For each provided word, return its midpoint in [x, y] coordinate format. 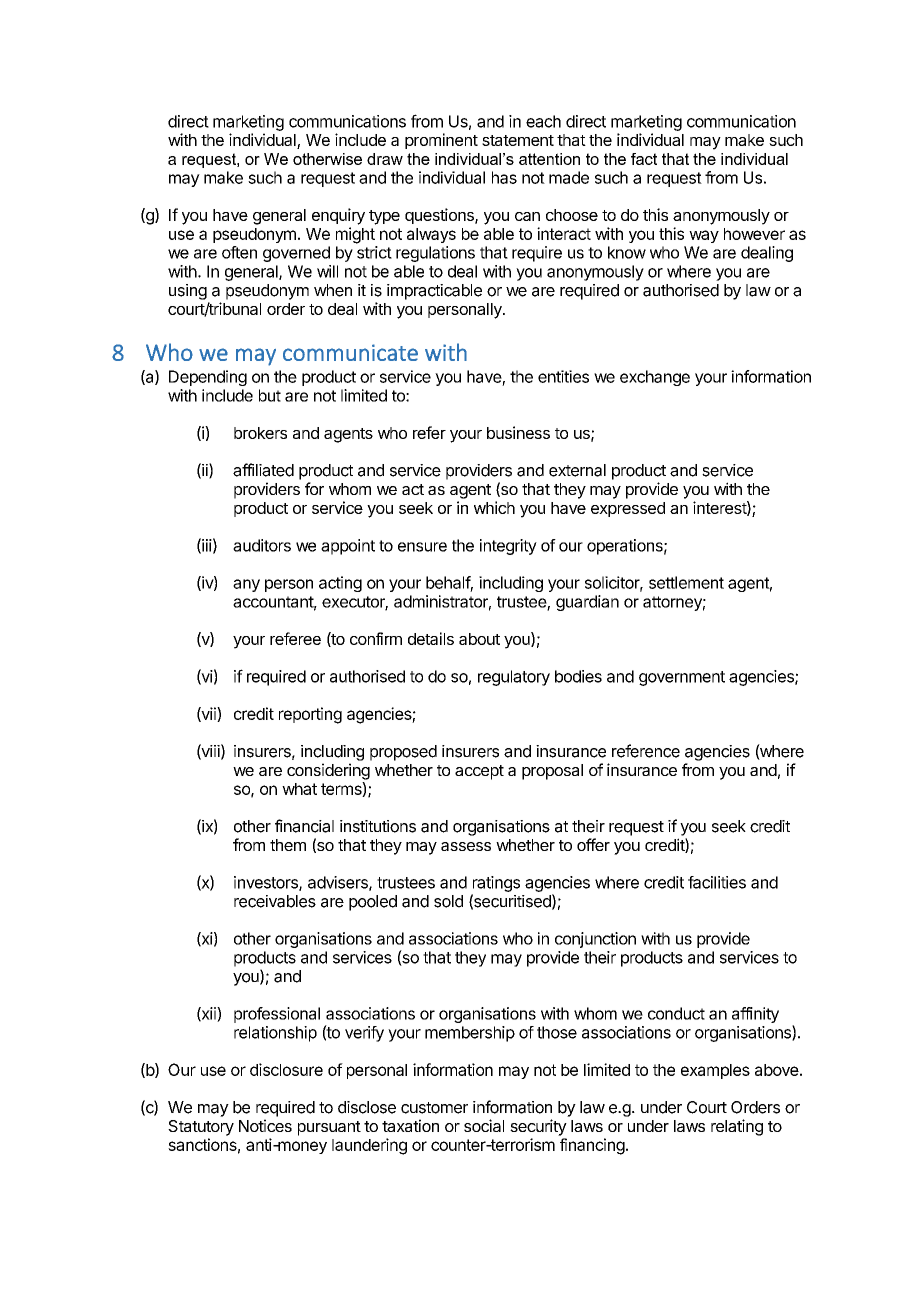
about [479, 639]
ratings [496, 884]
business [518, 432]
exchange [655, 378]
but [270, 395]
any [246, 585]
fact [644, 159]
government [682, 678]
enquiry [338, 216]
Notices [265, 1125]
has [504, 177]
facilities [717, 882]
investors [267, 883]
